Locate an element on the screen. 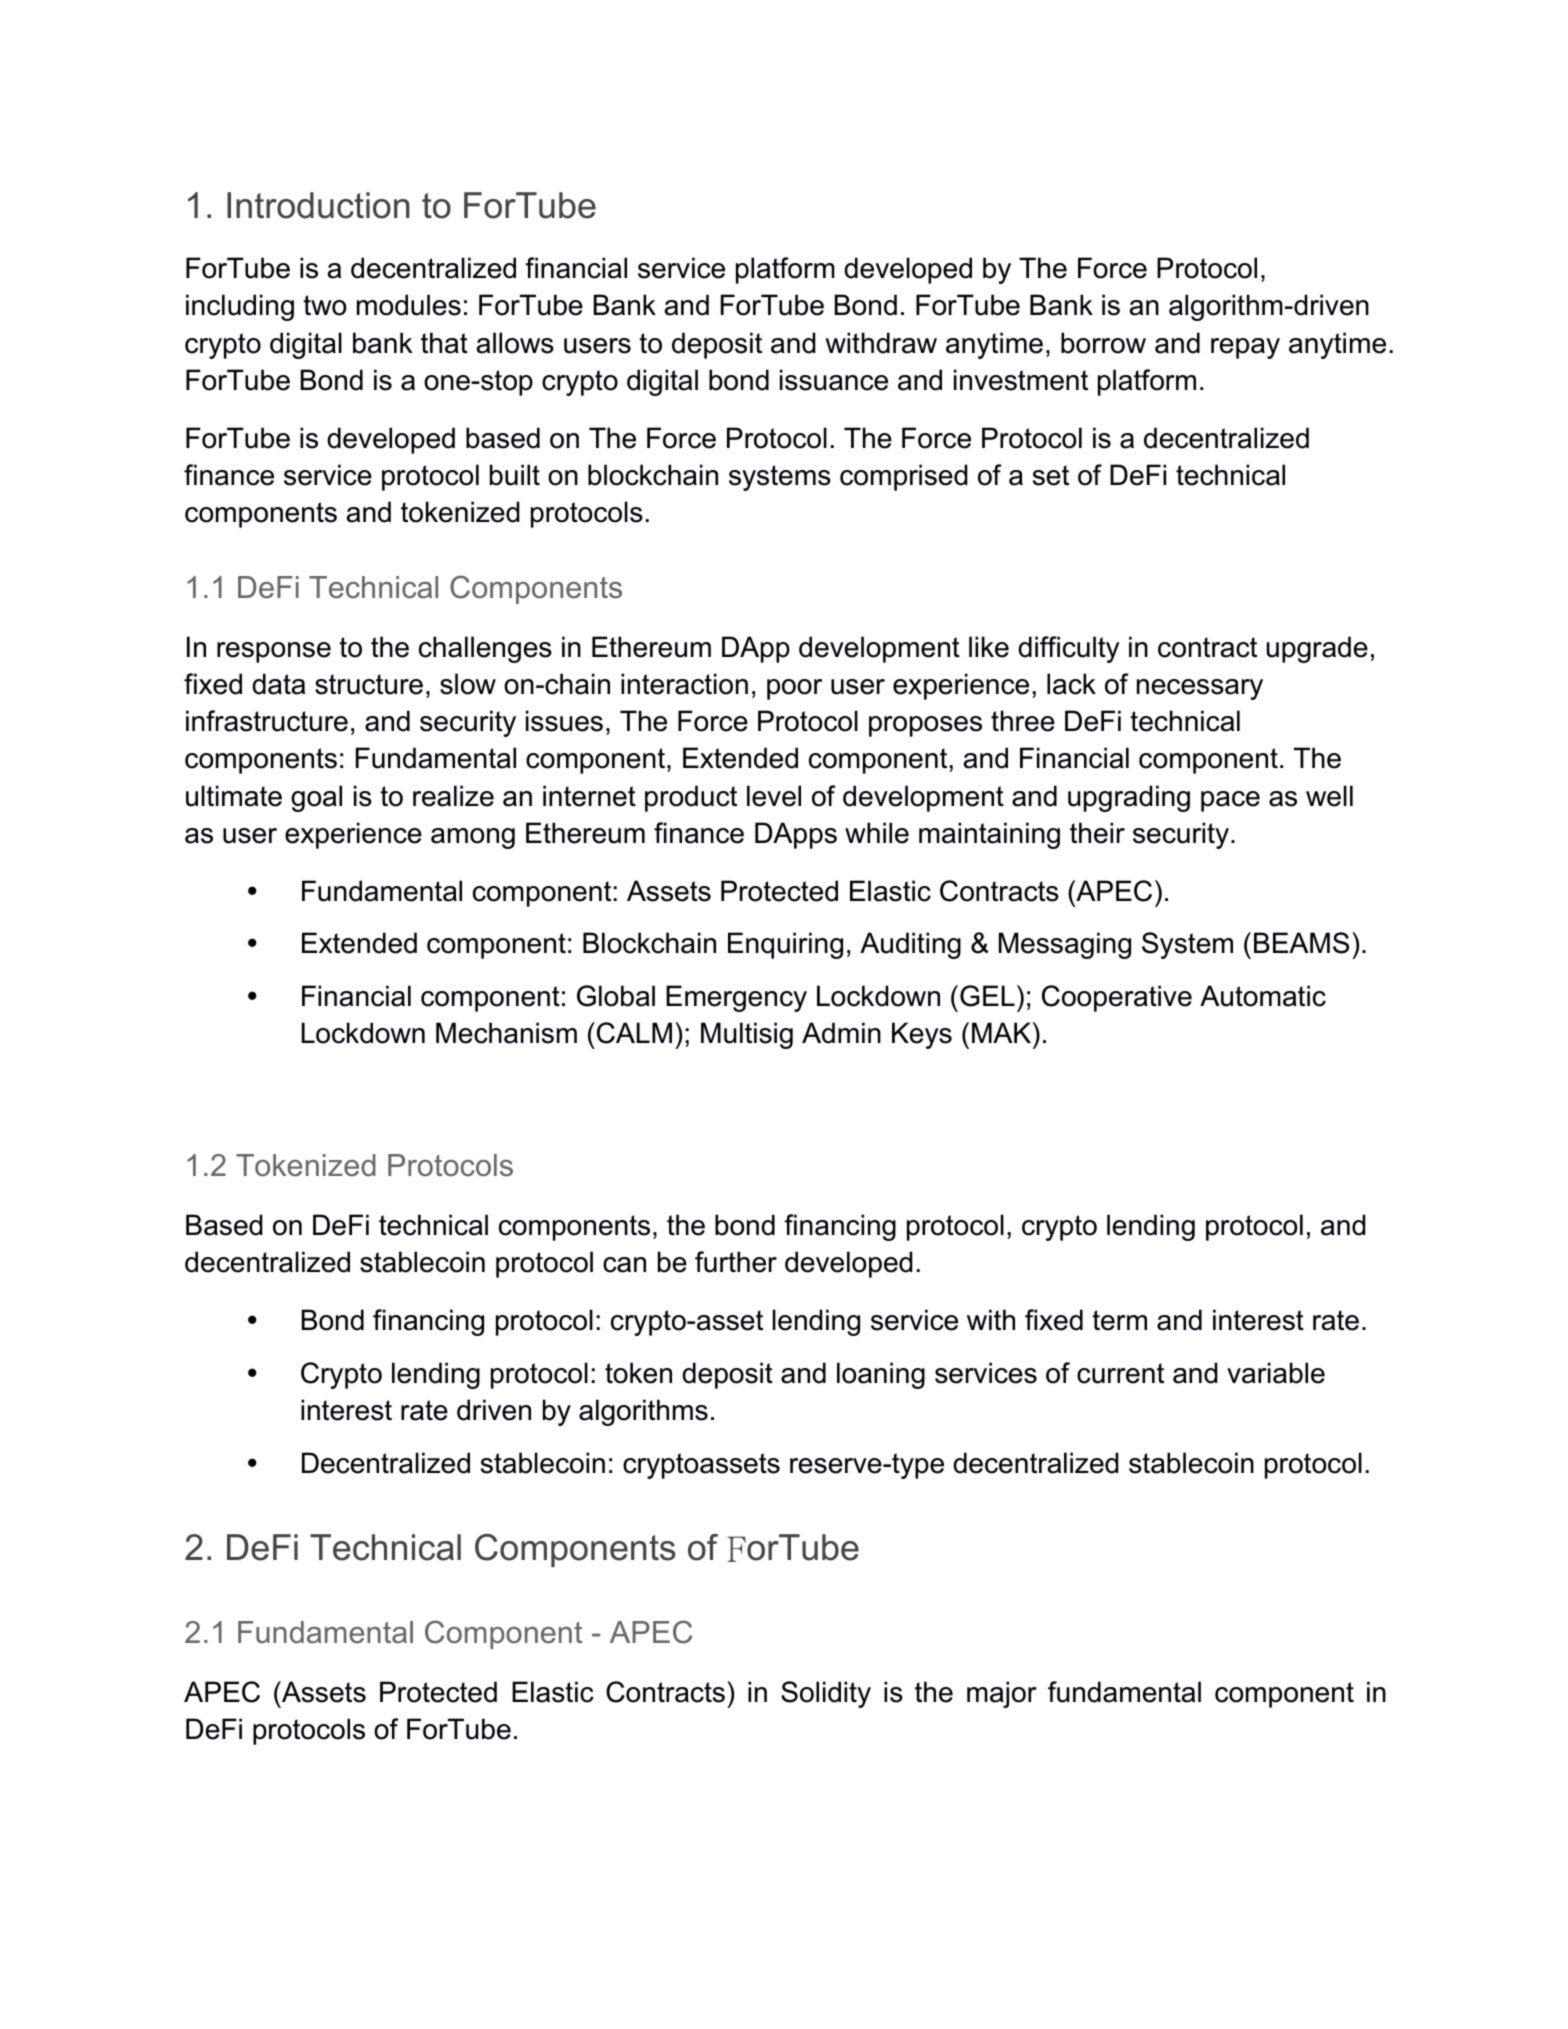 The image size is (1568, 2029). Enquiring is located at coordinates (785, 945).
